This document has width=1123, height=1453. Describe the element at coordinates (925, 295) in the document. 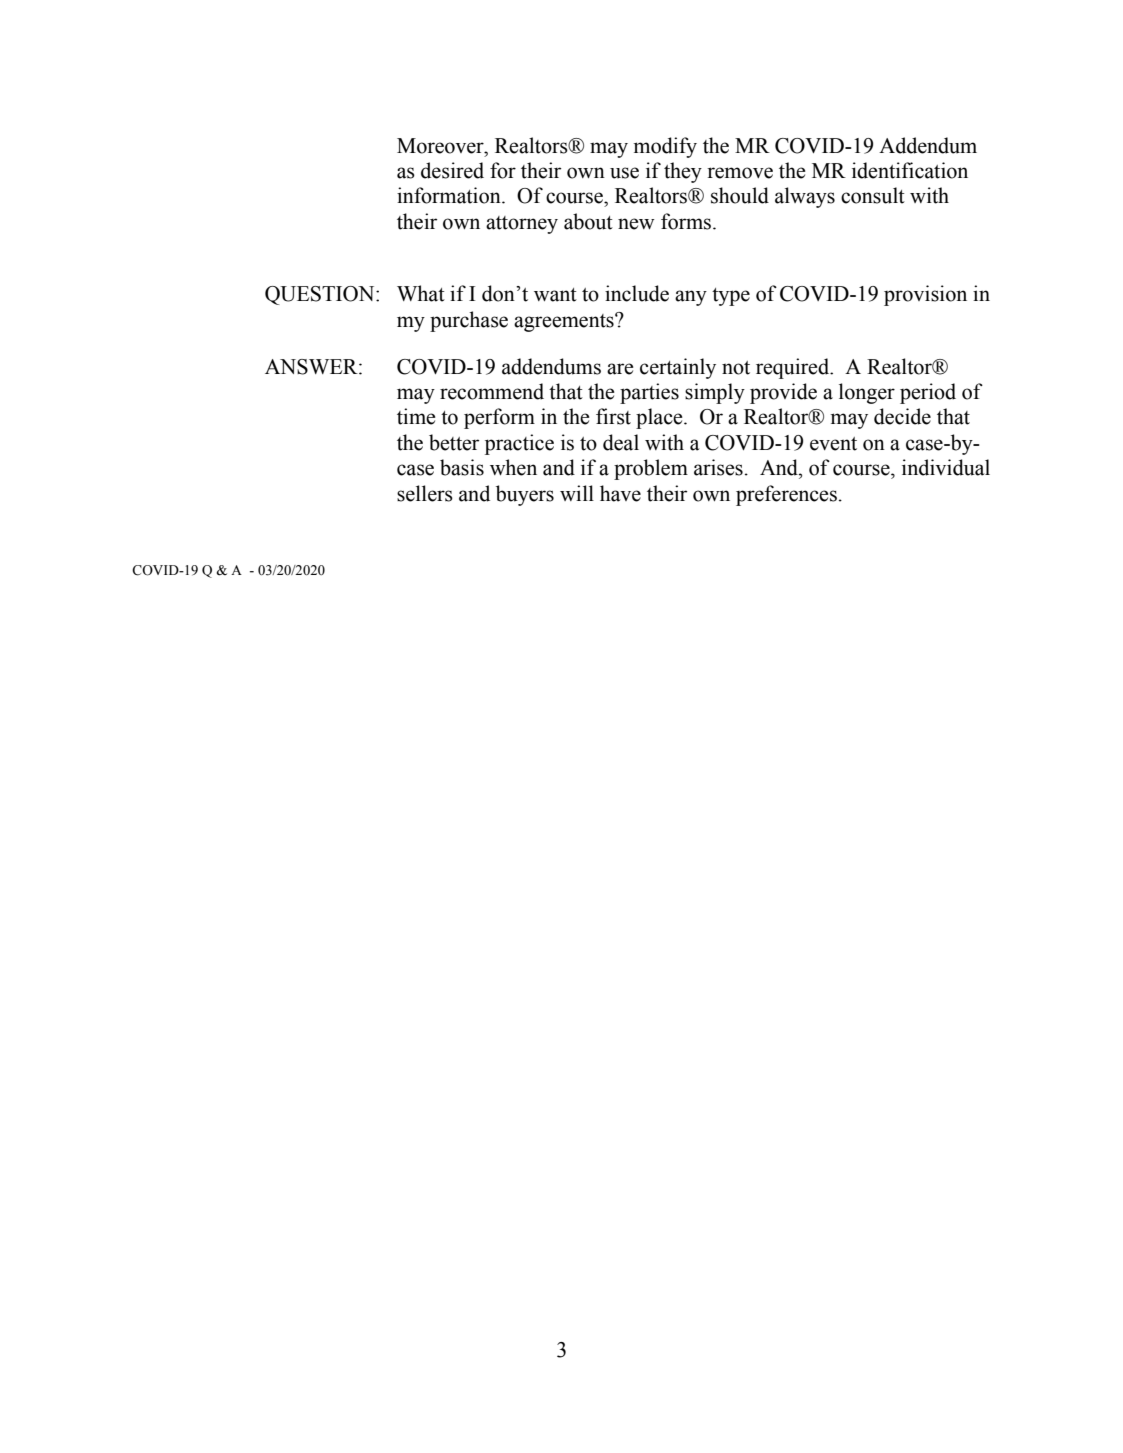

I see `provision` at that location.
